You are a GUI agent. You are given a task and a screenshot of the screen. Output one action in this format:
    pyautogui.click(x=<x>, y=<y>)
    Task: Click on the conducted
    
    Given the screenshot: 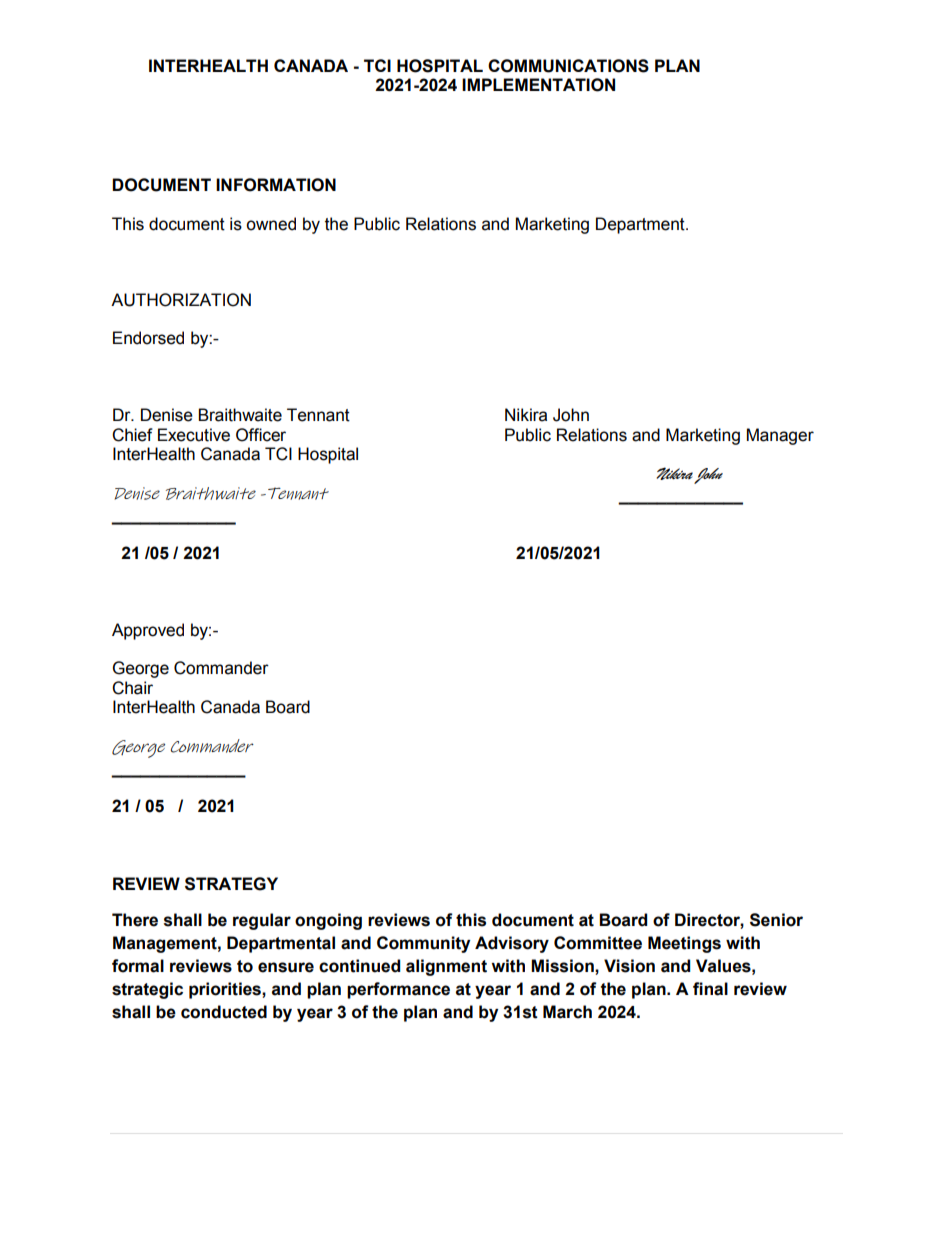 What is the action you would take?
    pyautogui.click(x=224, y=1012)
